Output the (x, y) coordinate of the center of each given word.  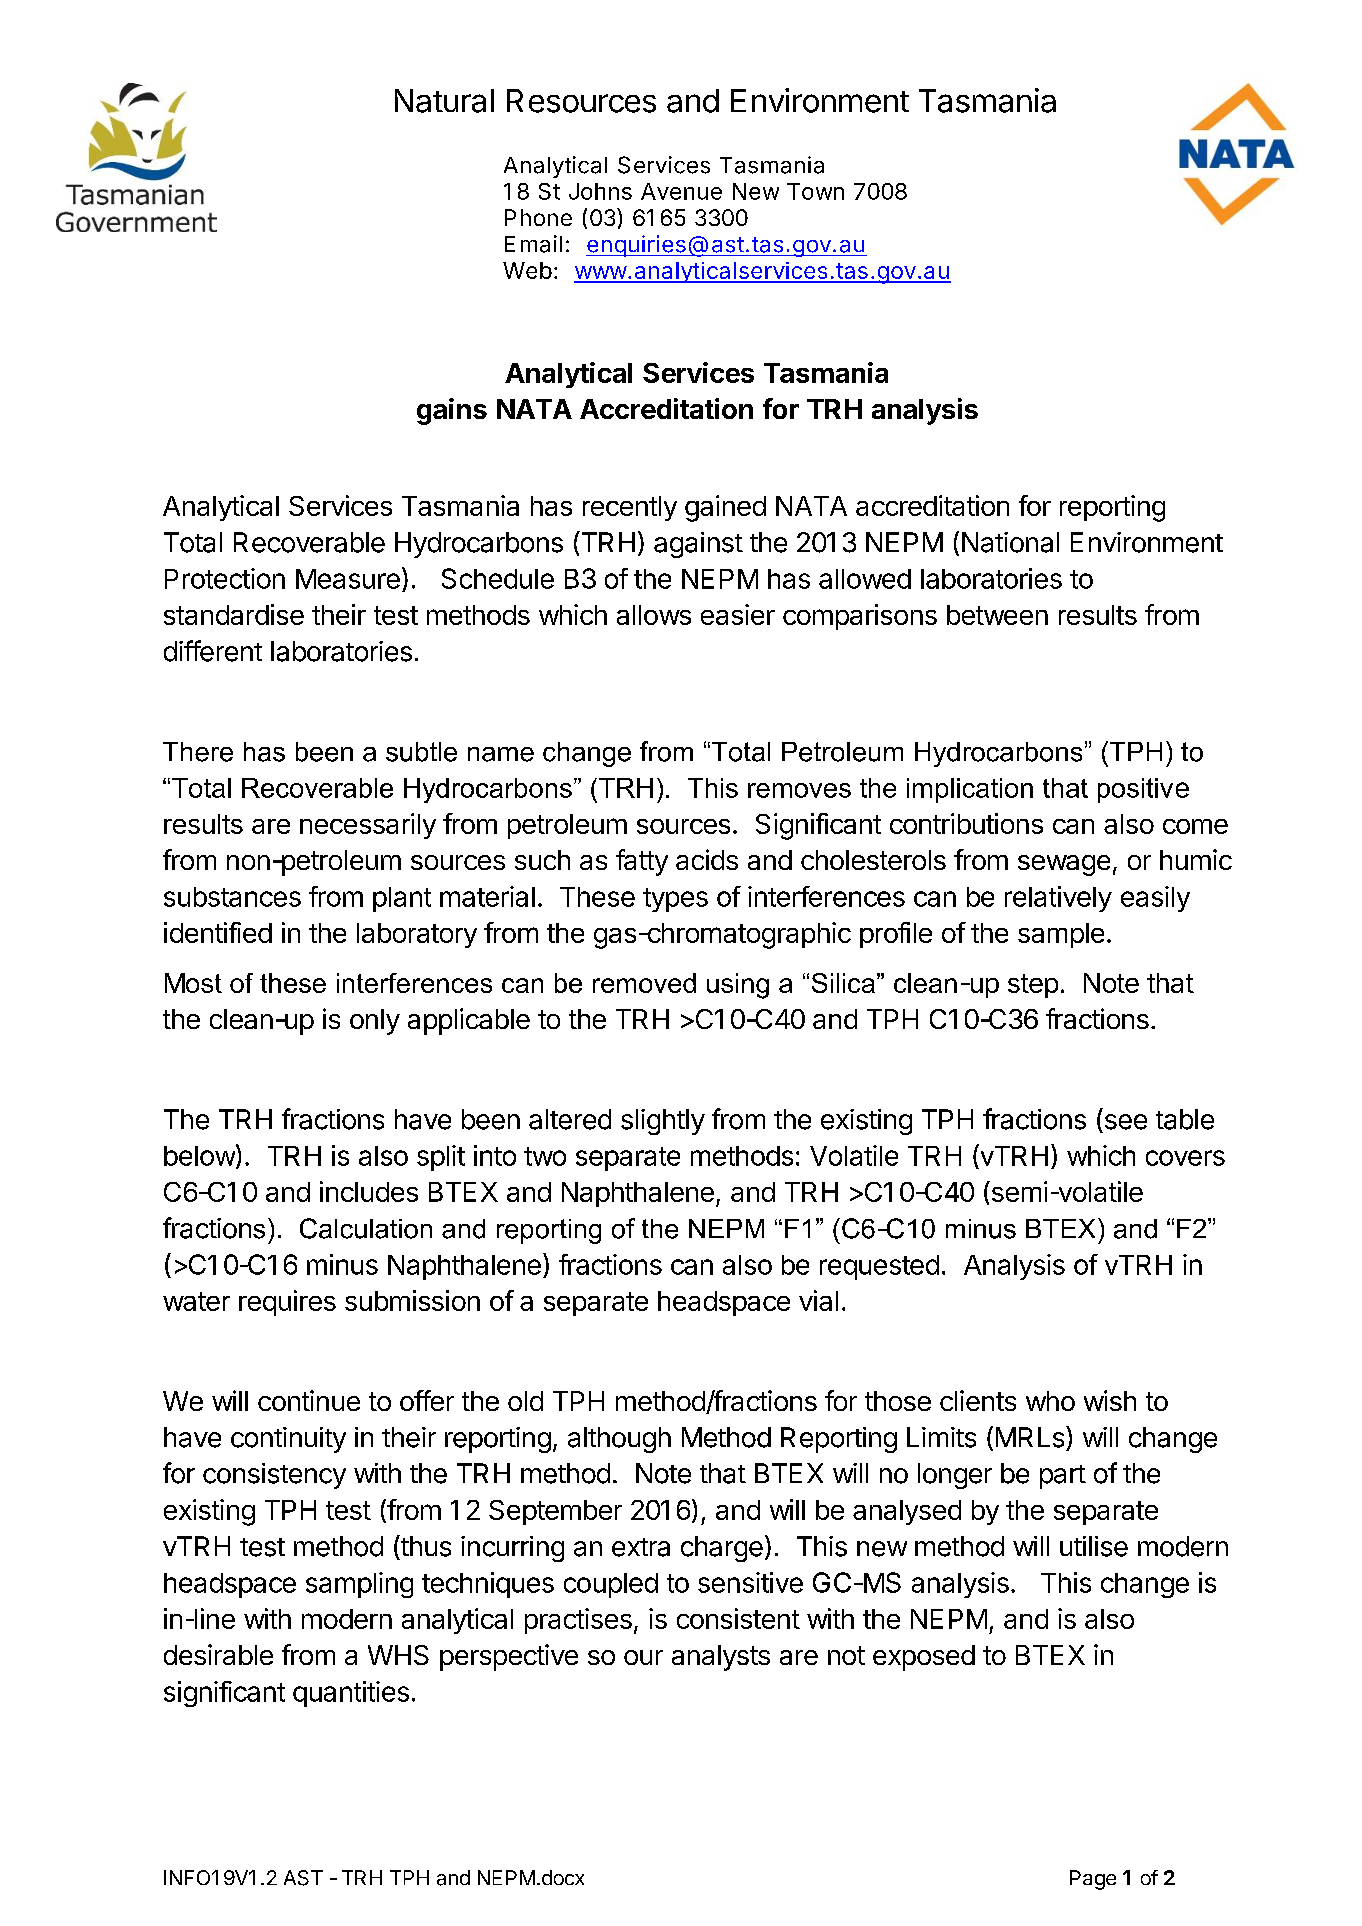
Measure (348, 579)
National (1010, 542)
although (619, 1440)
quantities (351, 1694)
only (375, 1022)
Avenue (681, 191)
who (1050, 1401)
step (1033, 986)
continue (309, 1400)
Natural (444, 101)
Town (815, 191)
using (738, 986)
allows (654, 615)
